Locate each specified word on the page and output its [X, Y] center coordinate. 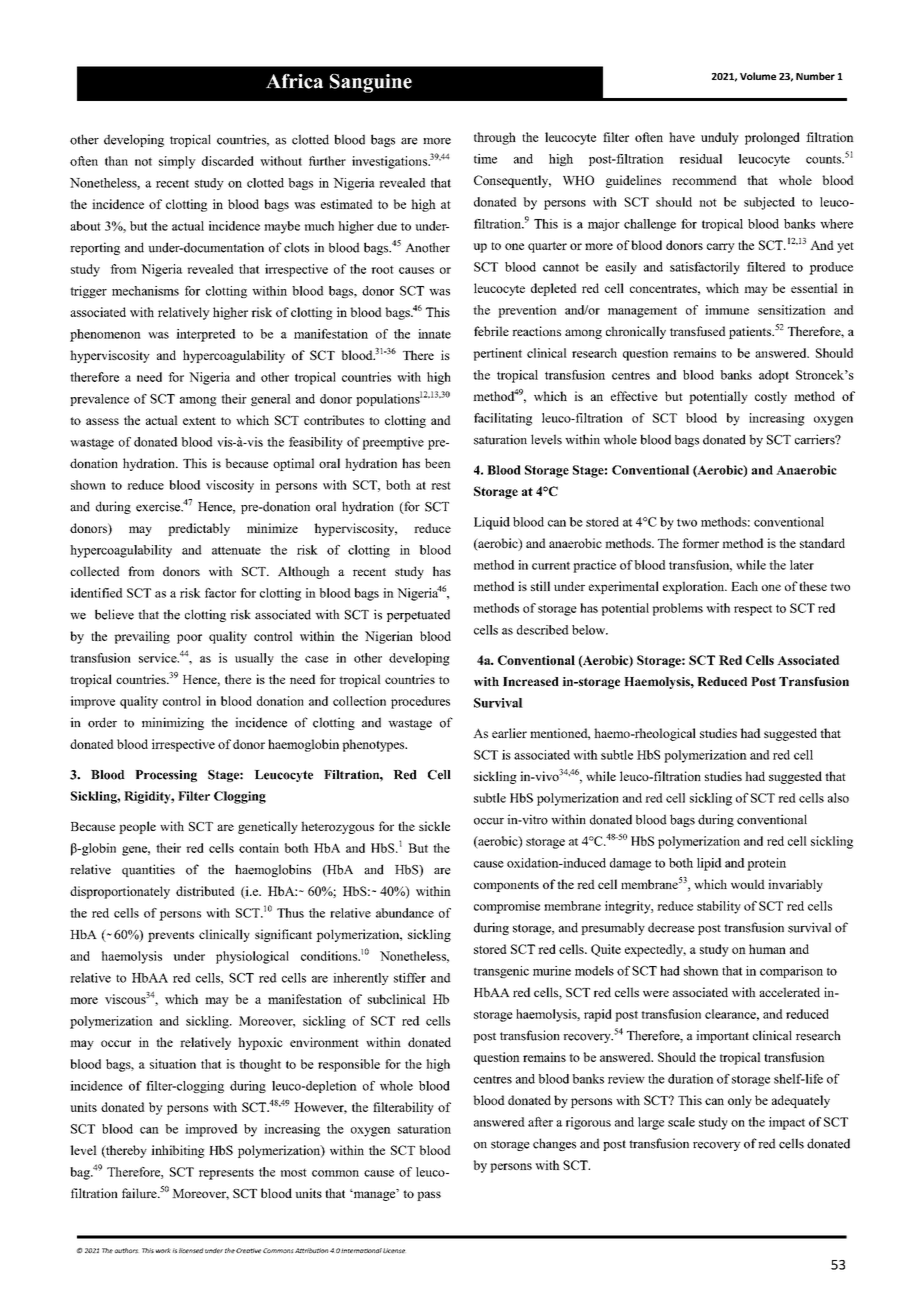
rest [441, 485]
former [700, 543]
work [163, 1250]
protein [766, 864]
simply [177, 162]
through [495, 138]
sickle [434, 826]
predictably [199, 529]
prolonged [772, 138]
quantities [148, 870]
